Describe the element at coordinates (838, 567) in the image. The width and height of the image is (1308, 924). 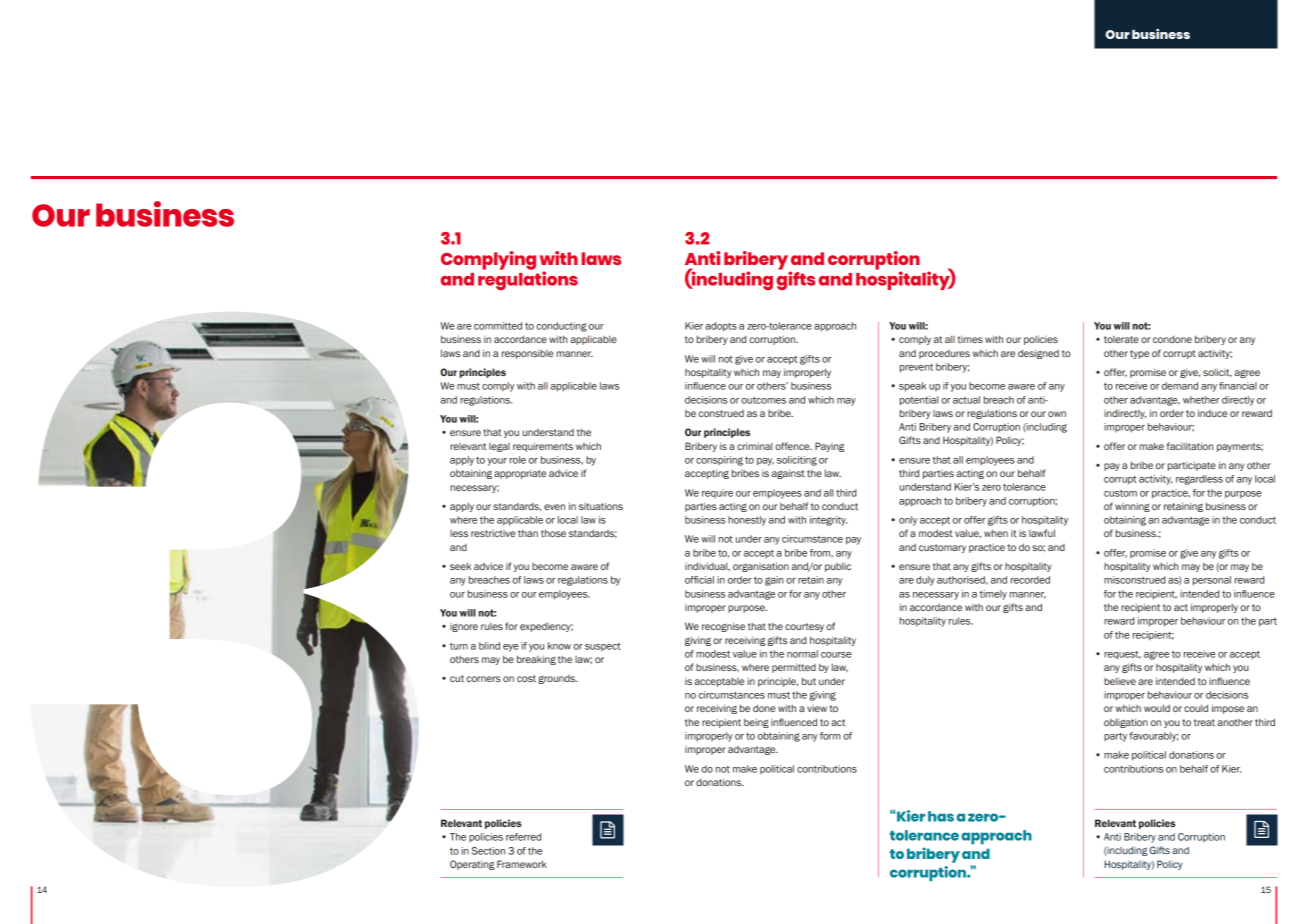
I see `public` at that location.
